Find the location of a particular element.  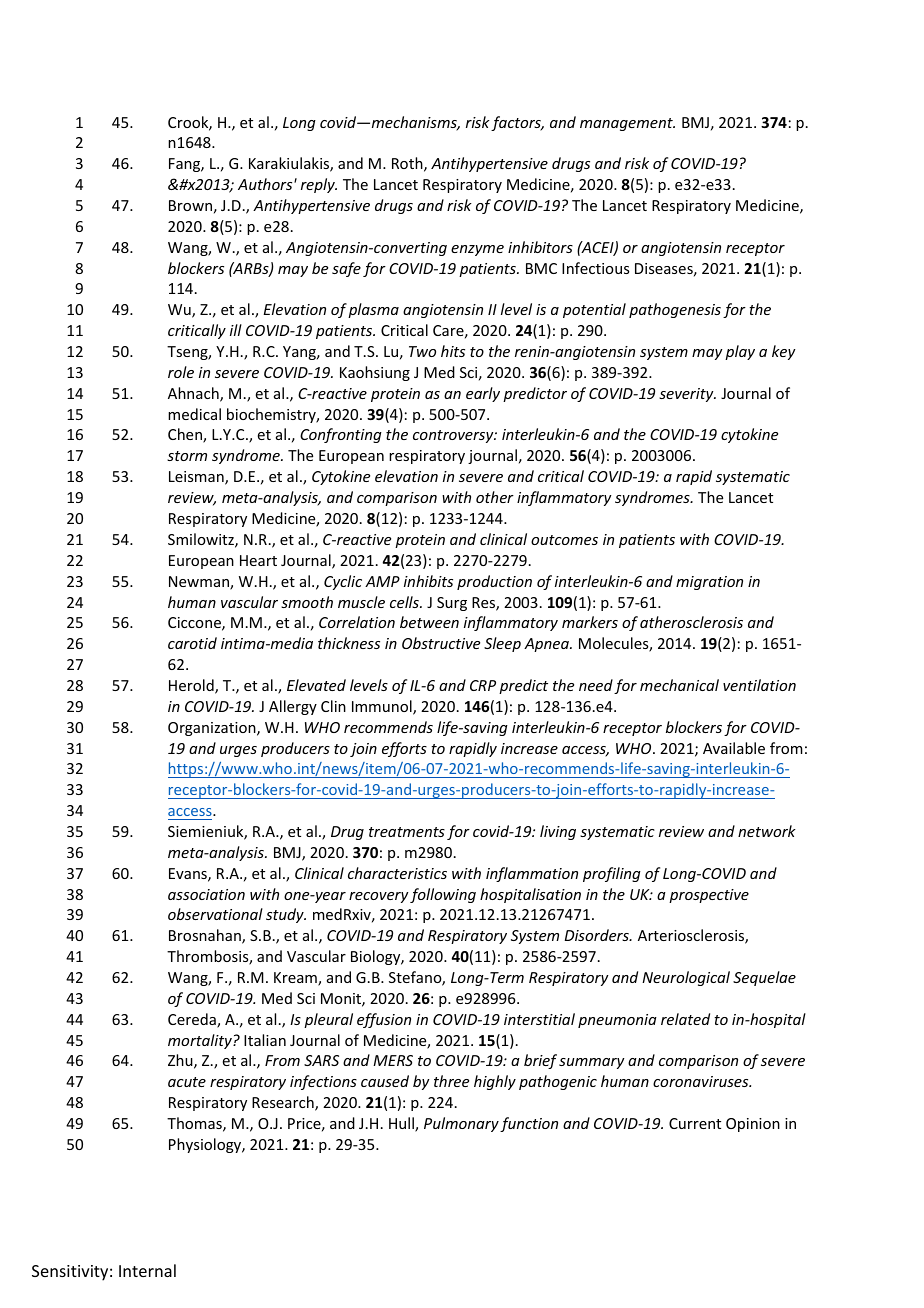

migration is located at coordinates (709, 583).
